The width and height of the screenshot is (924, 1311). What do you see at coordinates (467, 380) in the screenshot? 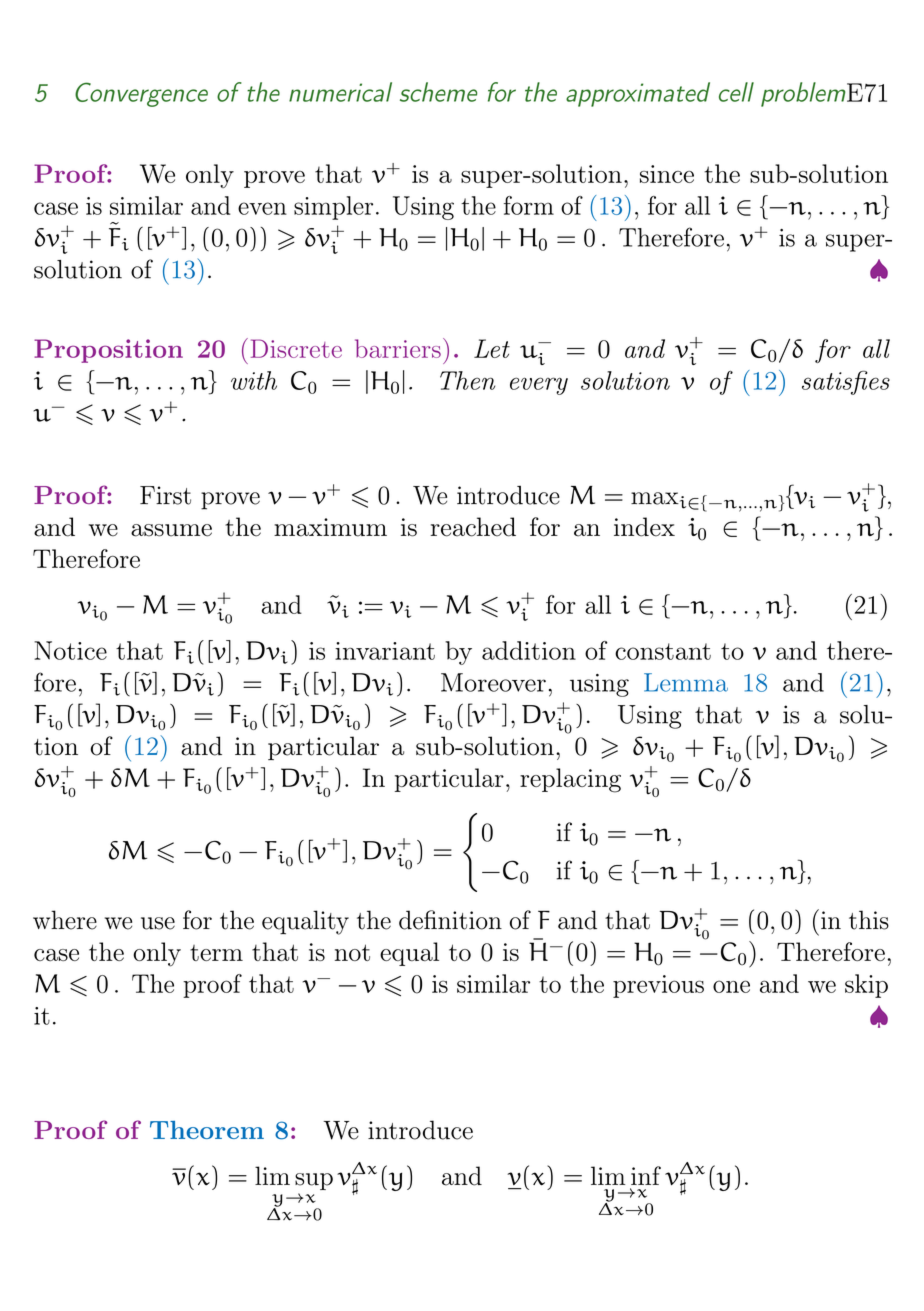
I see `Then` at bounding box center [467, 380].
